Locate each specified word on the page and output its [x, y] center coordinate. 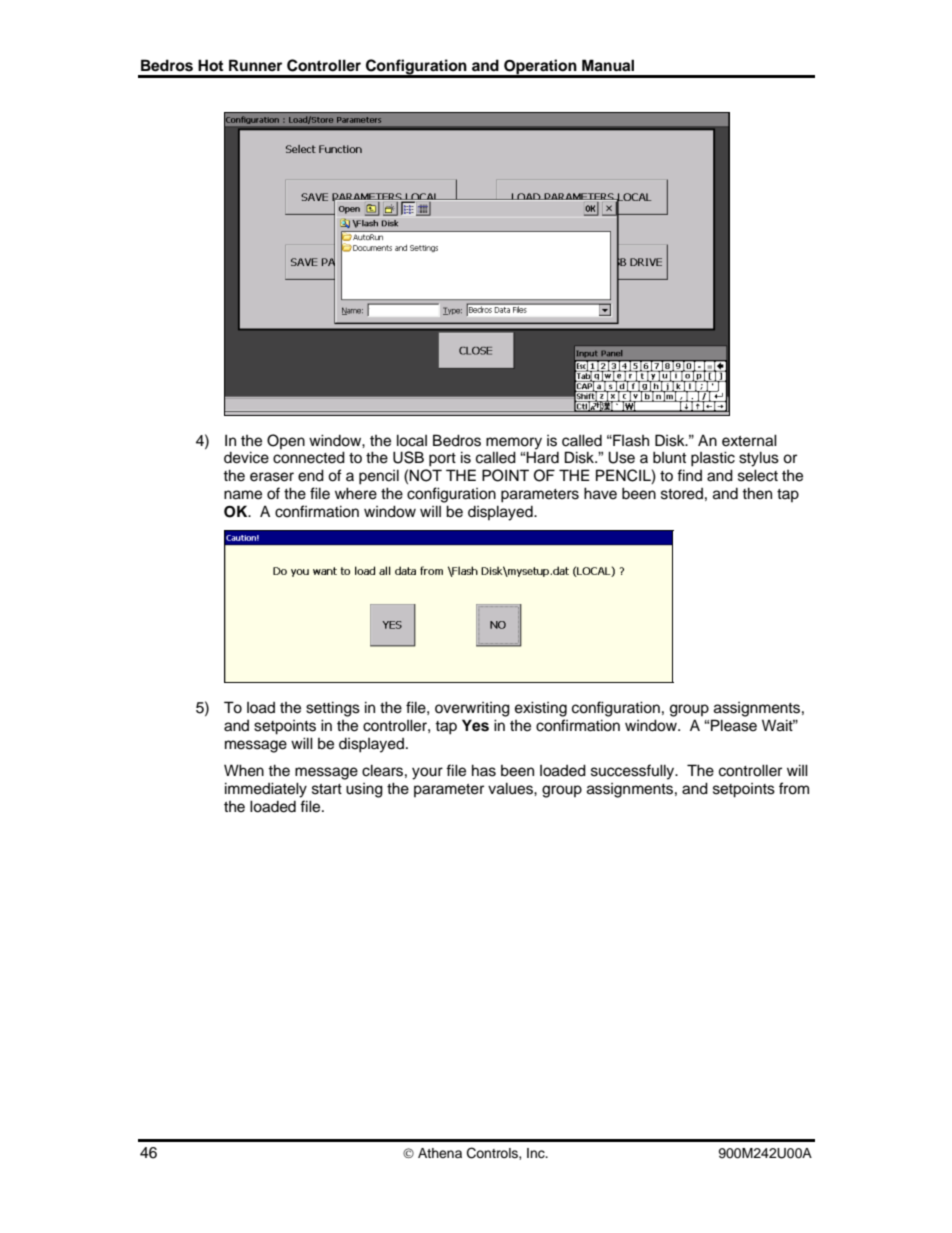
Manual [608, 65]
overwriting [472, 709]
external [749, 440]
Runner [255, 65]
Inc [537, 1153]
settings [333, 709]
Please [734, 725]
